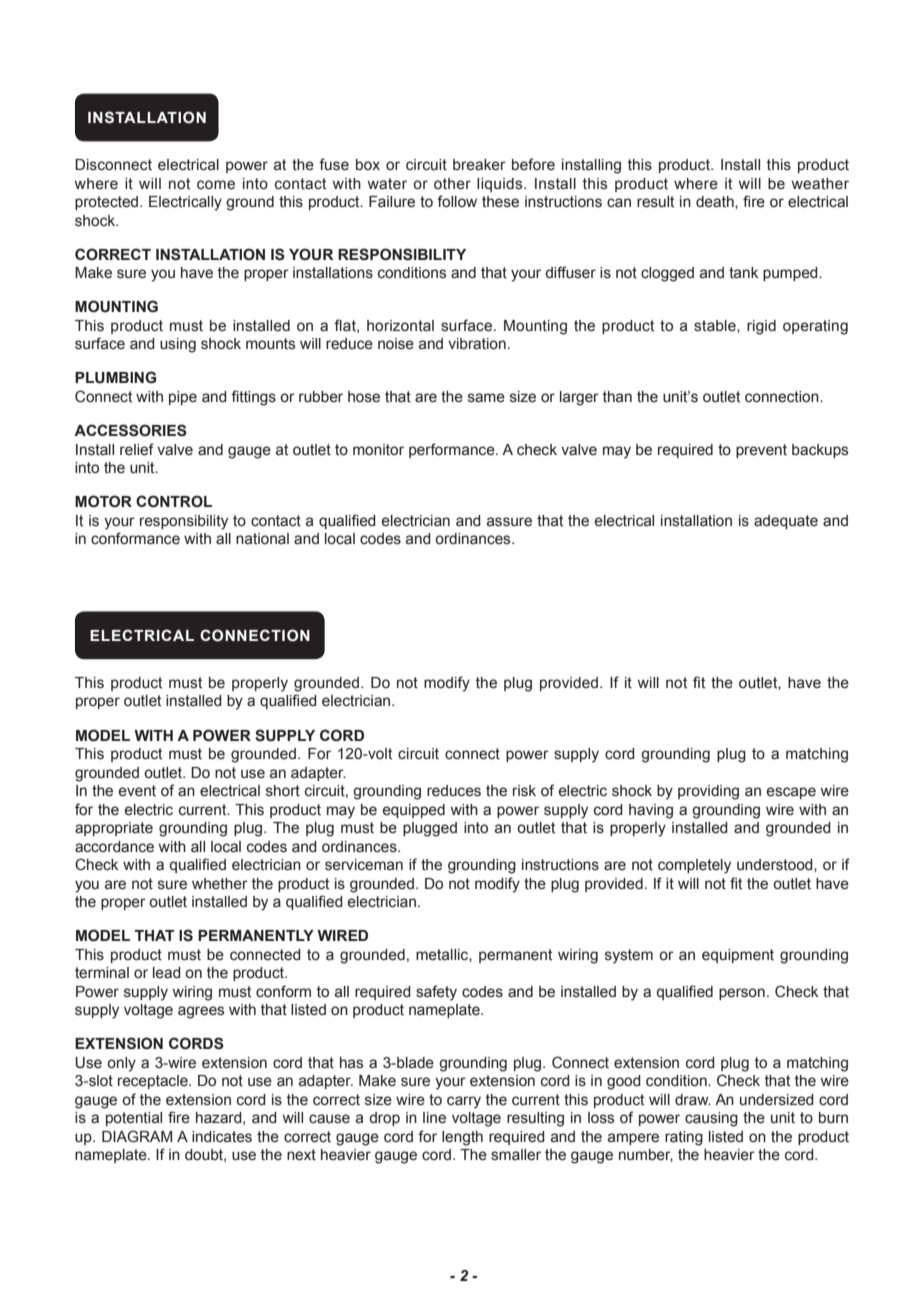 Image resolution: width=924 pixels, height=1311 pixels. What do you see at coordinates (216, 185) in the image?
I see `come` at bounding box center [216, 185].
